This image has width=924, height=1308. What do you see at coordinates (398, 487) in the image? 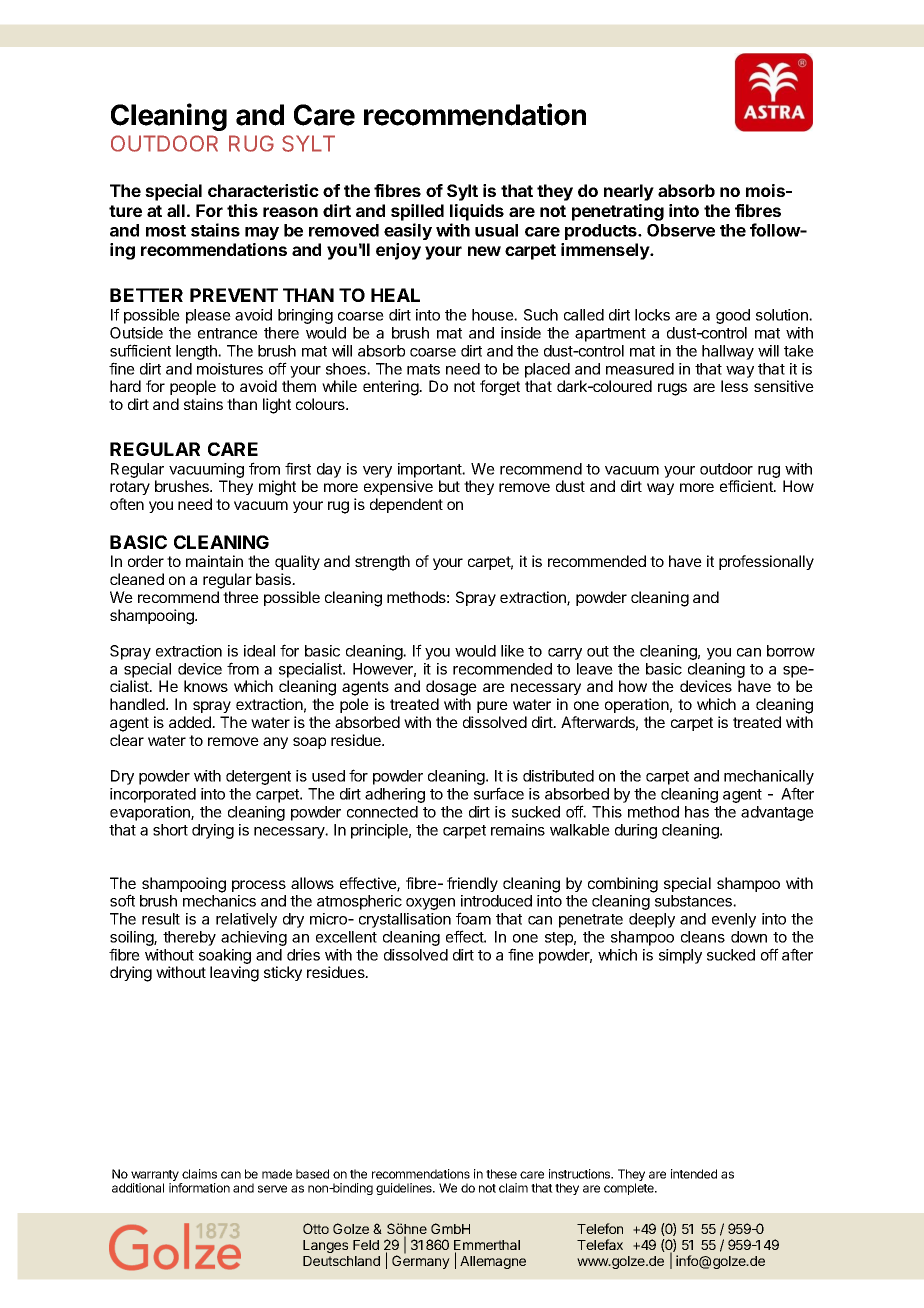
I see `expensive` at bounding box center [398, 487].
